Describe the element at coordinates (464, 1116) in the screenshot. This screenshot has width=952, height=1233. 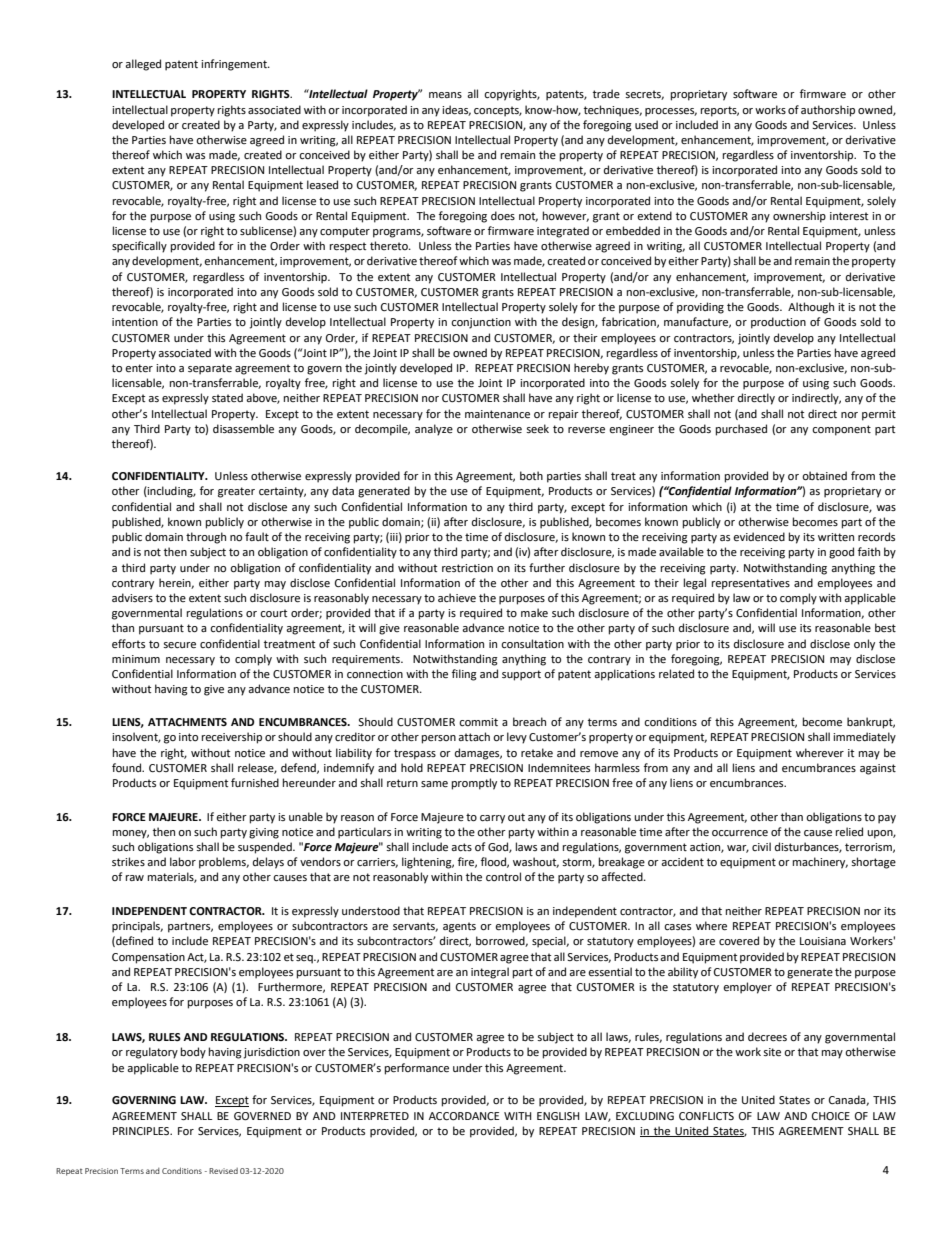
I see `ACCORDANCE` at that location.
